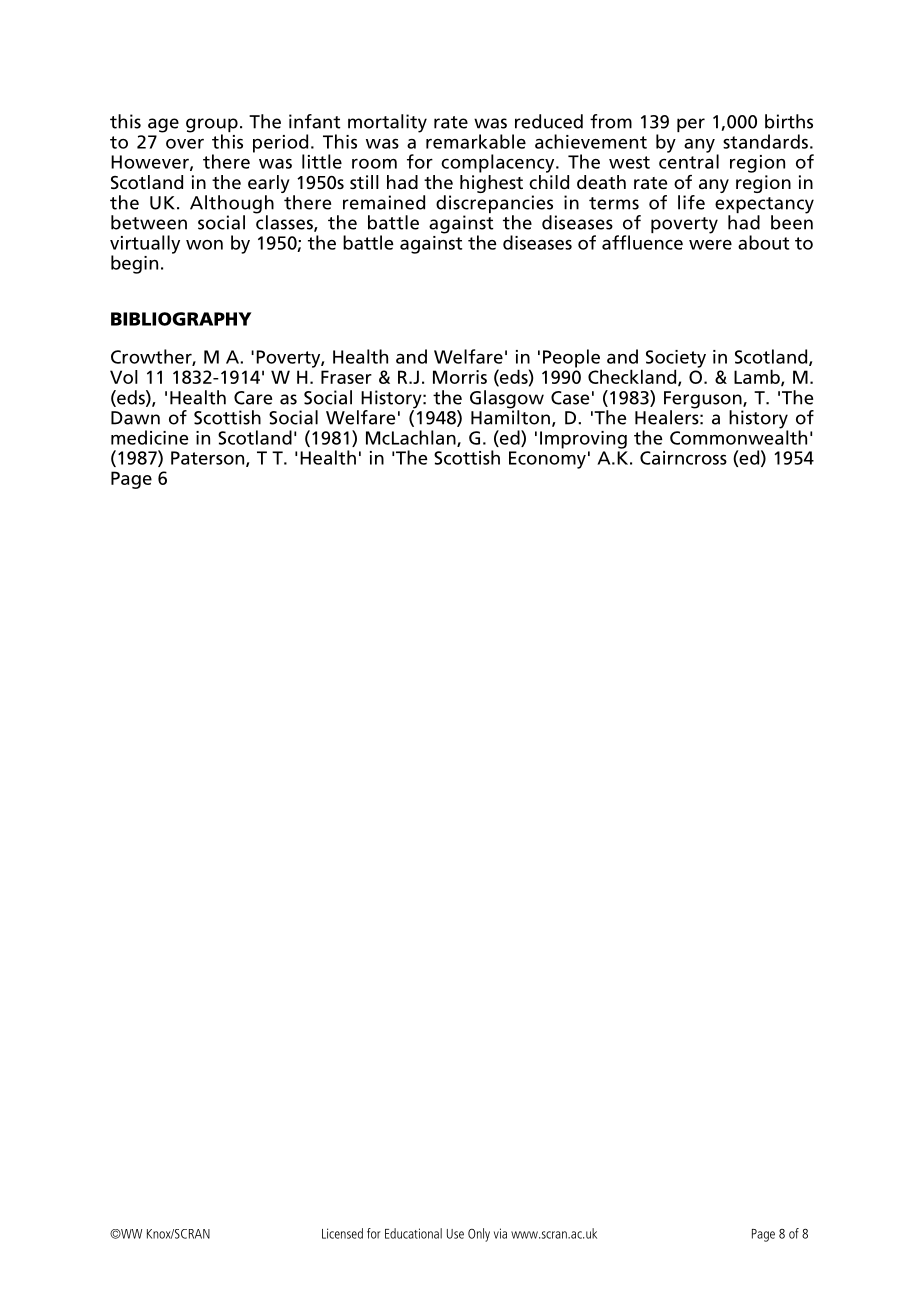  What do you see at coordinates (500, 1233) in the document?
I see `via` at bounding box center [500, 1233].
